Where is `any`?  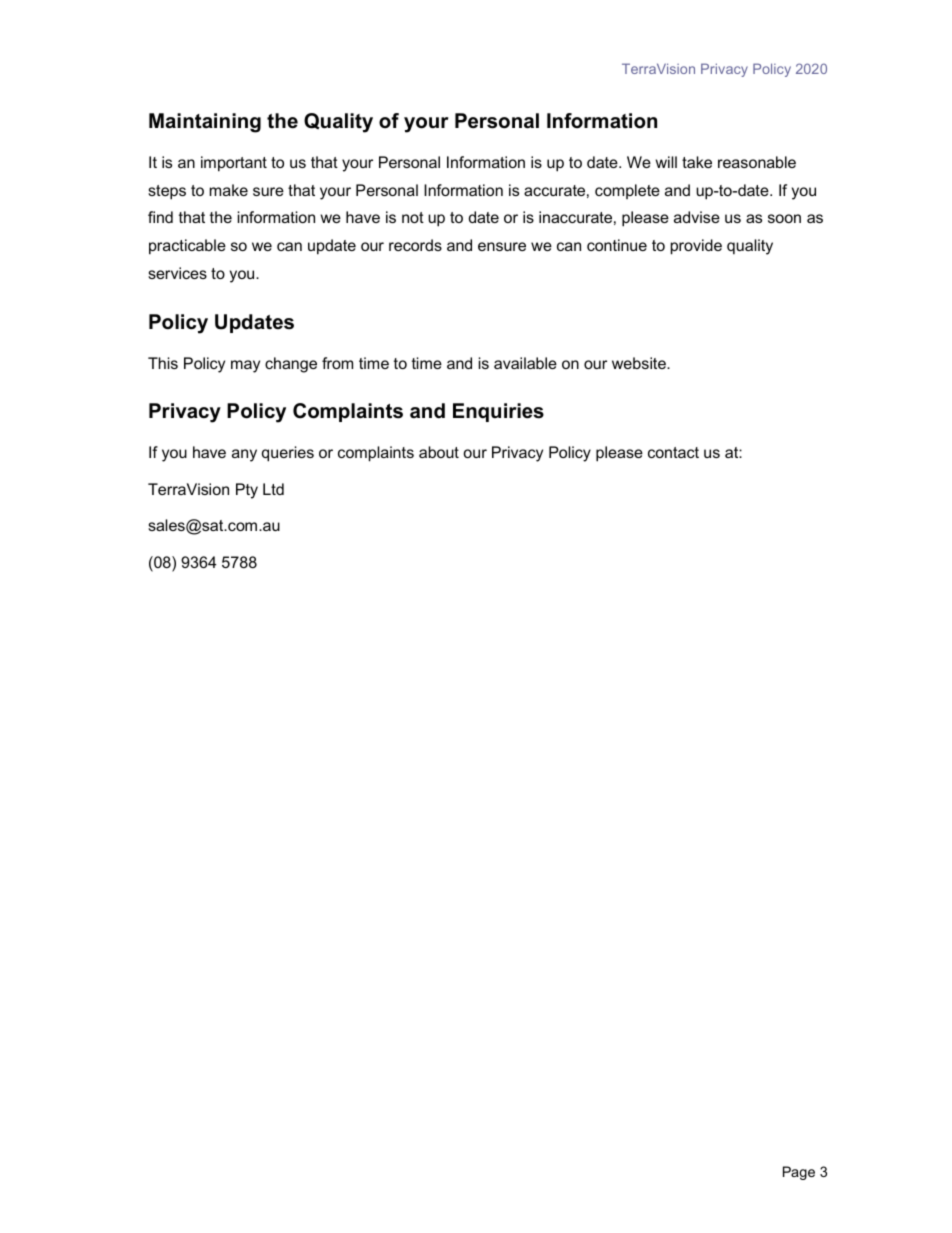
any is located at coordinates (244, 455).
